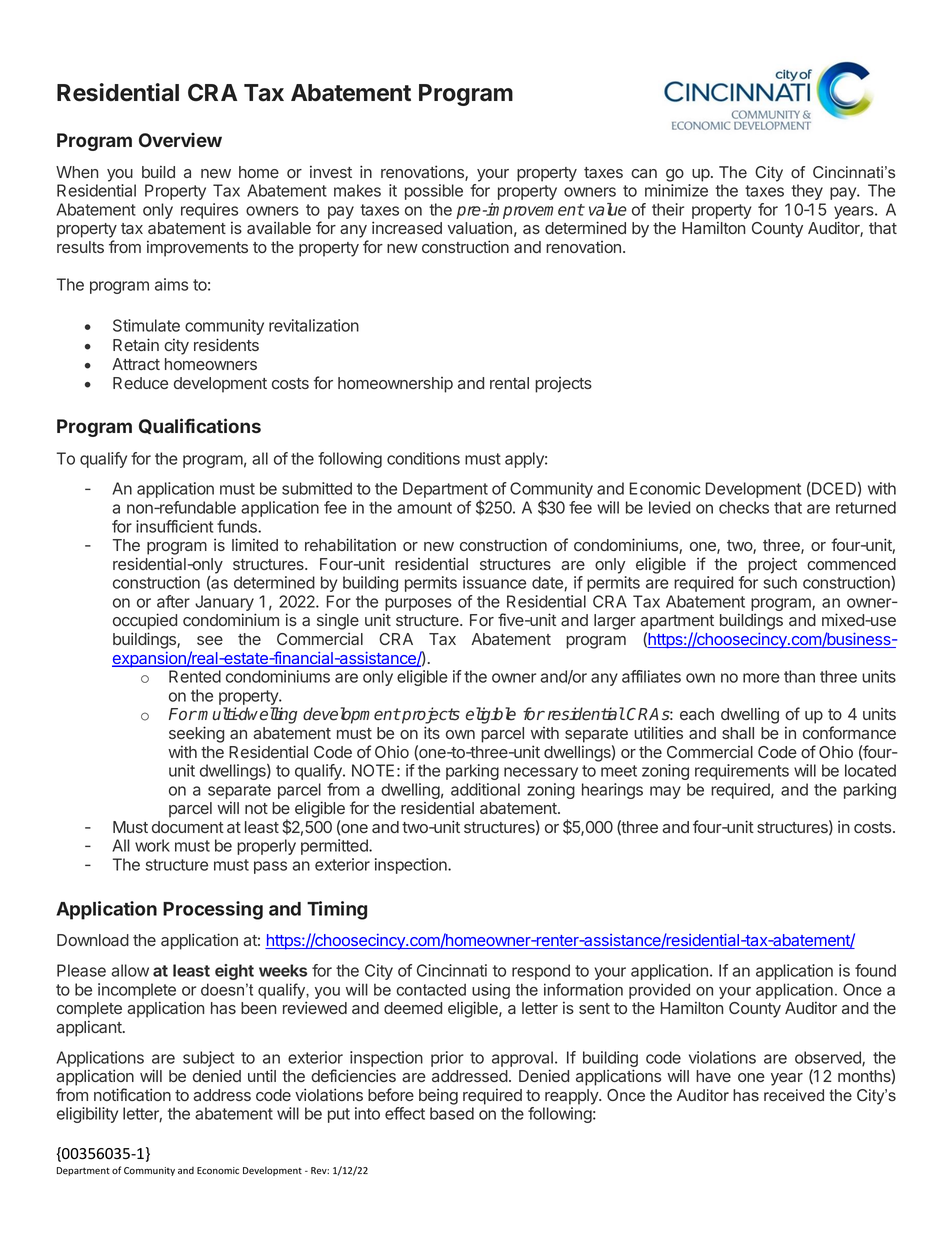  What do you see at coordinates (188, 827) in the screenshot?
I see `document` at bounding box center [188, 827].
